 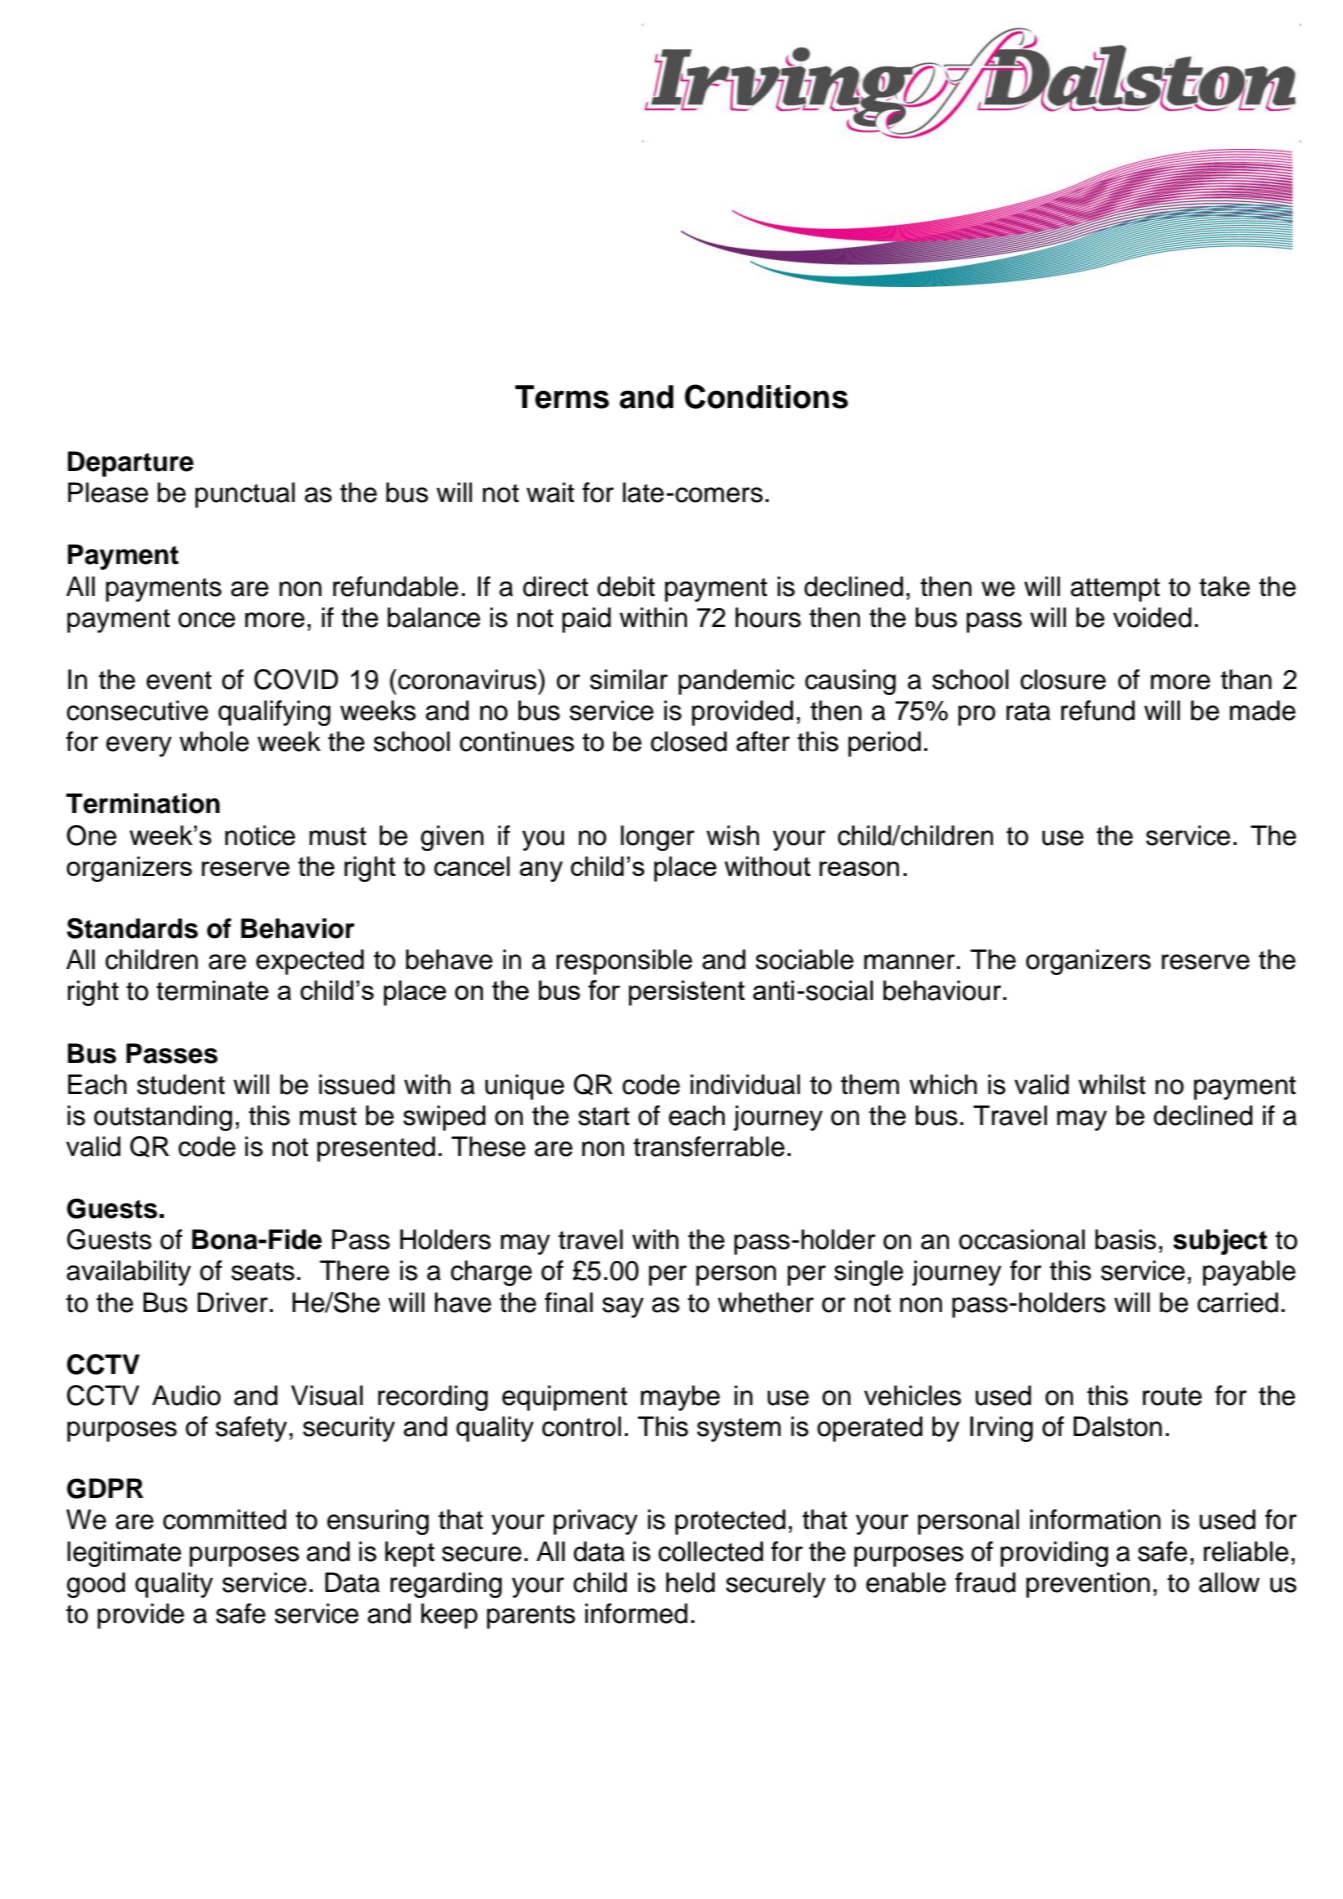 I want to click on attempt, so click(x=1115, y=590).
